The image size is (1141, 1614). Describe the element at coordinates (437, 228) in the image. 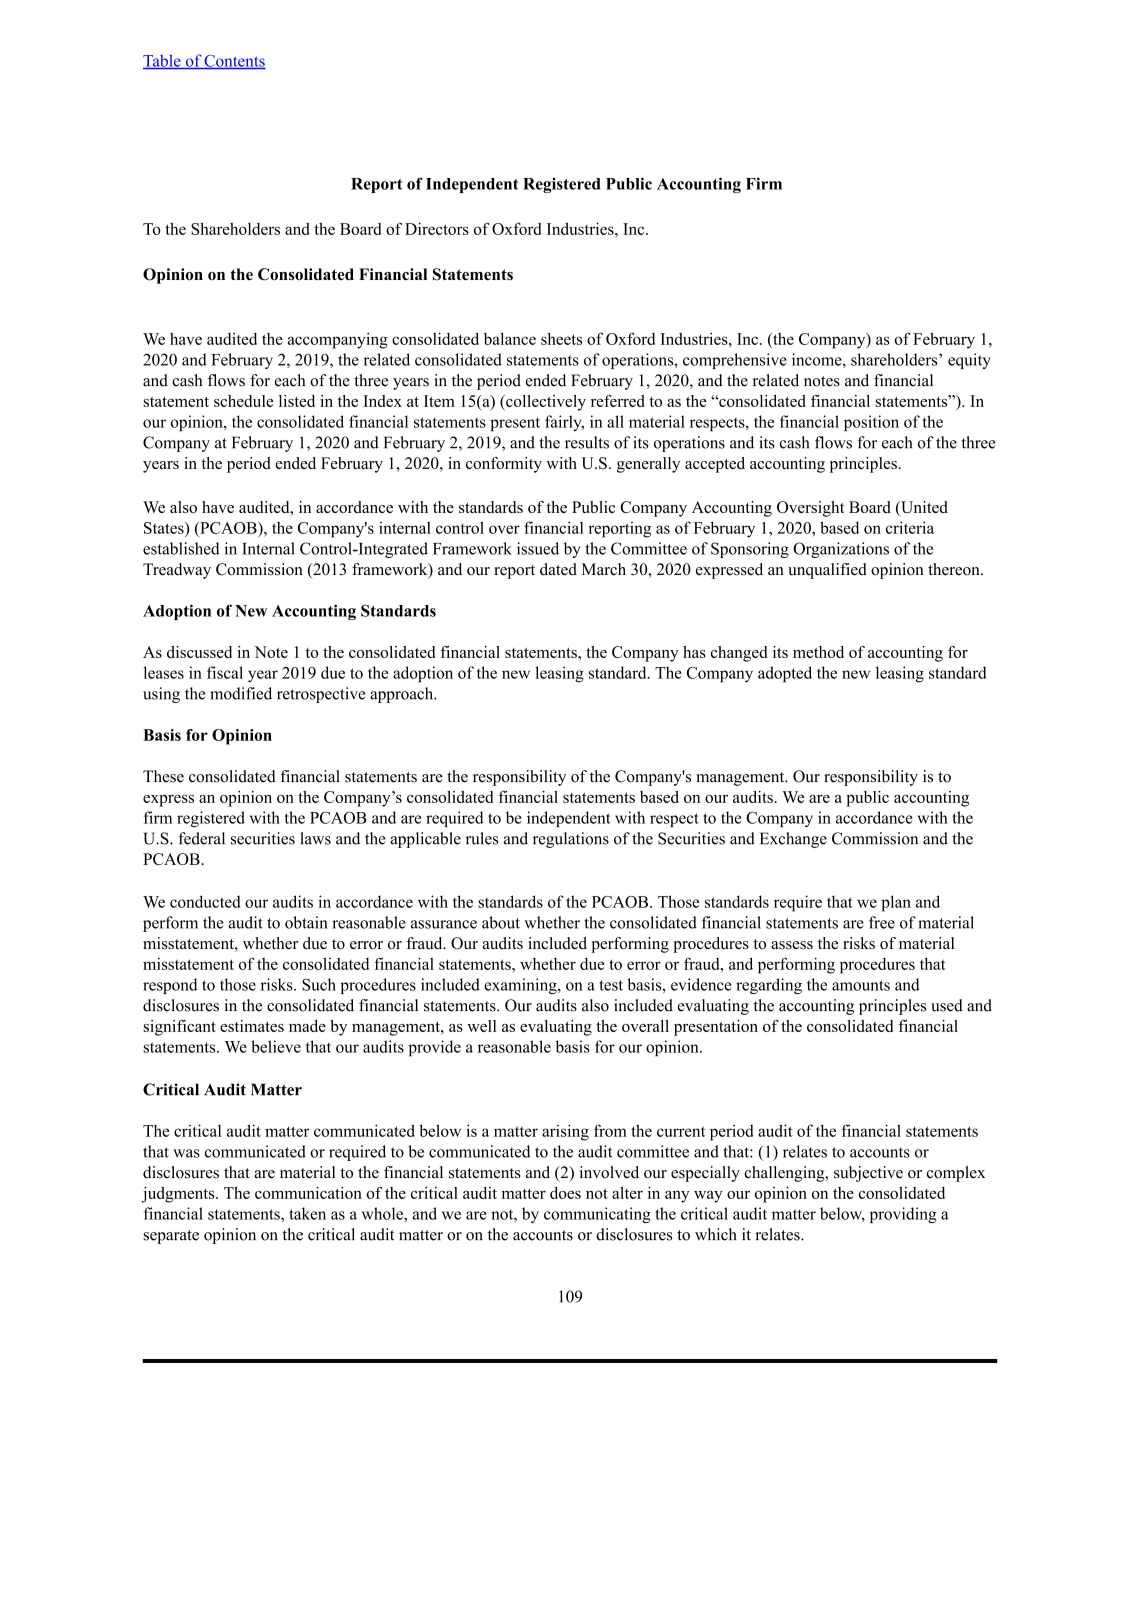

I see `Directors` at that location.
